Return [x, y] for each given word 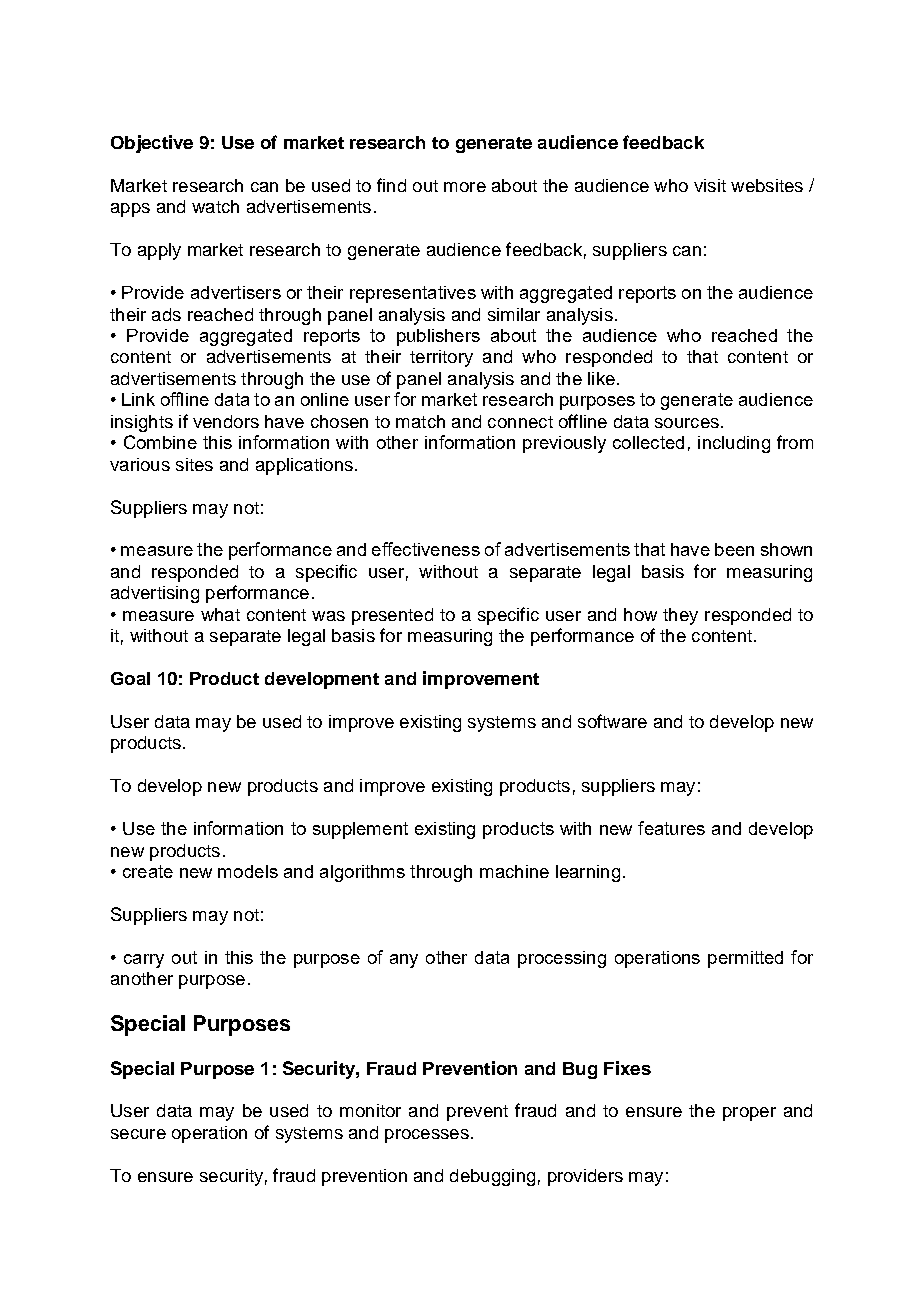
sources [687, 423]
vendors [226, 421]
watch [215, 206]
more [465, 187]
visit [710, 185]
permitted [745, 959]
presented [392, 616]
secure [138, 1134]
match [420, 421]
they [680, 616]
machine [514, 871]
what [220, 614]
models [248, 871]
